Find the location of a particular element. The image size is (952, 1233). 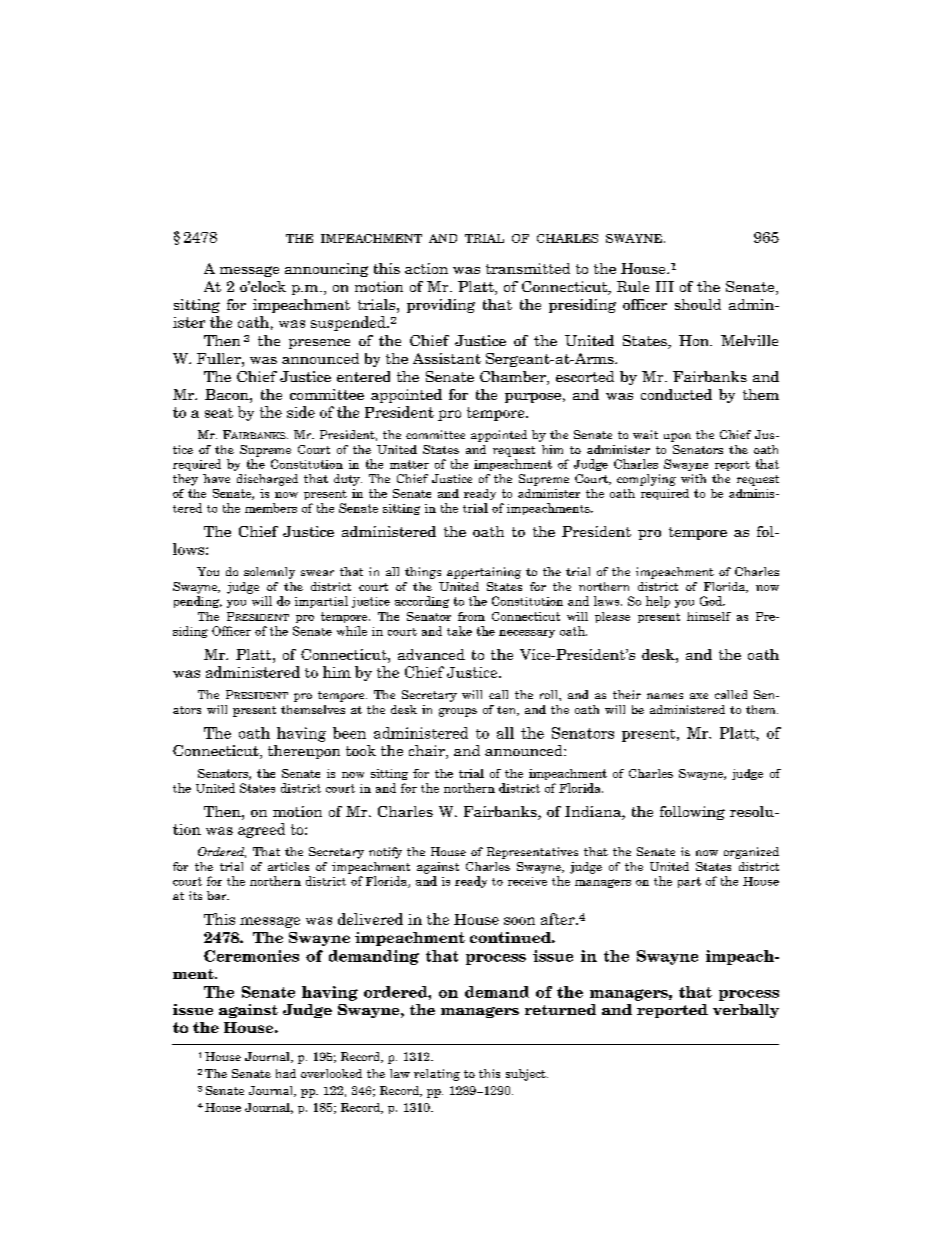

chair is located at coordinates (428, 752).
